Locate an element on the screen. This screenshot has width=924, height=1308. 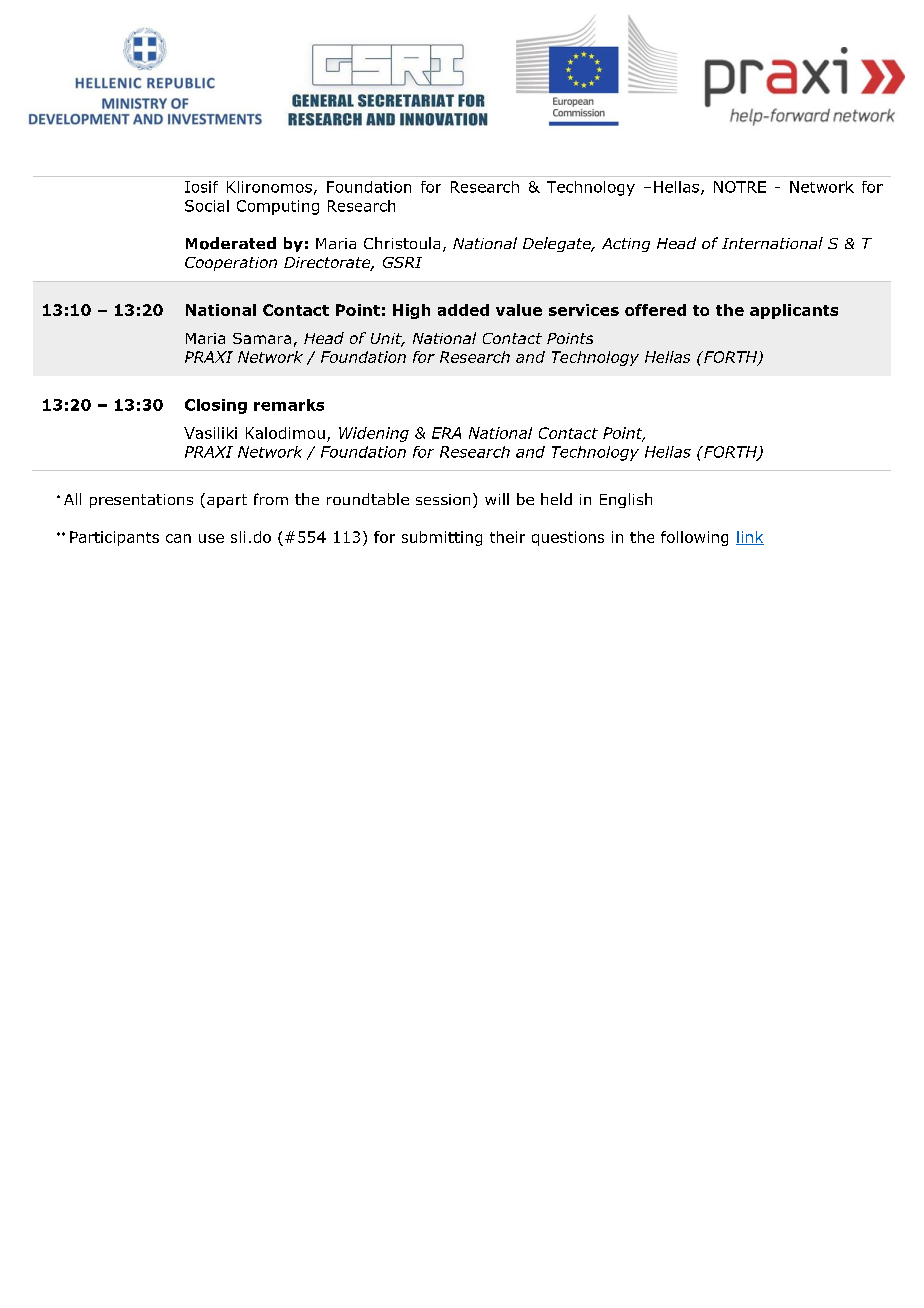
NOTRE is located at coordinates (740, 187).
